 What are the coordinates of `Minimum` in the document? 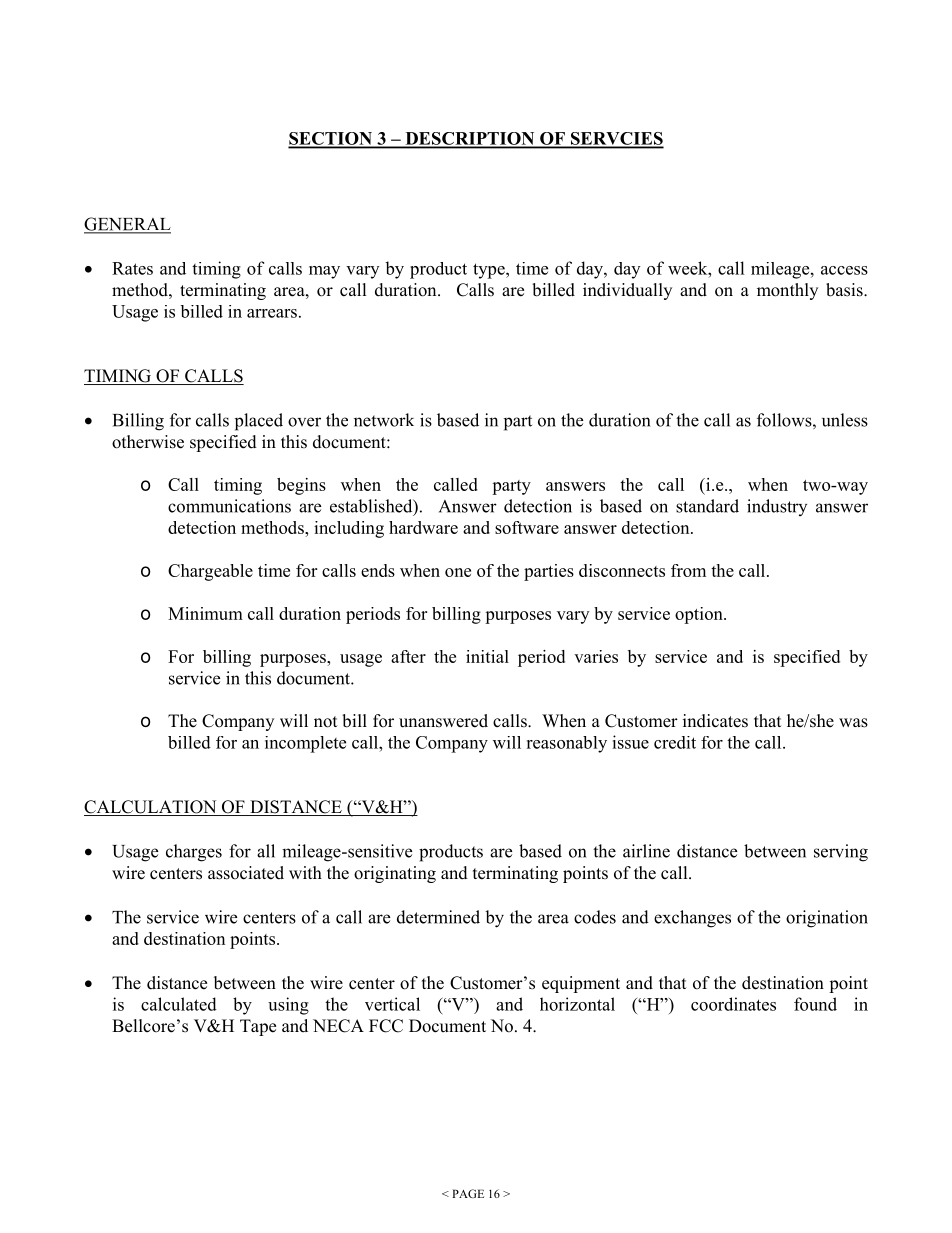 It's located at (205, 613).
